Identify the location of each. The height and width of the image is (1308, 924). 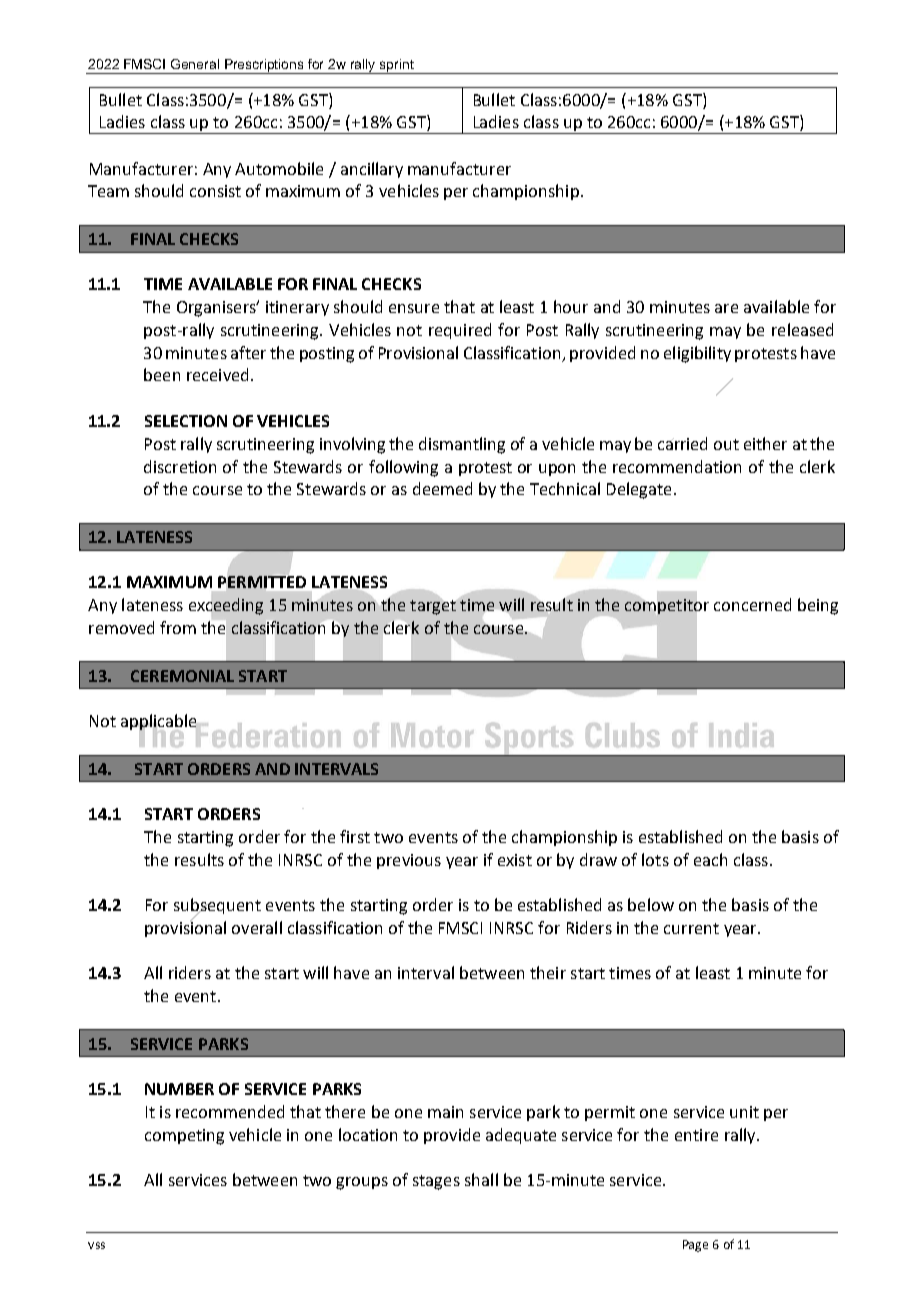
(710, 859).
